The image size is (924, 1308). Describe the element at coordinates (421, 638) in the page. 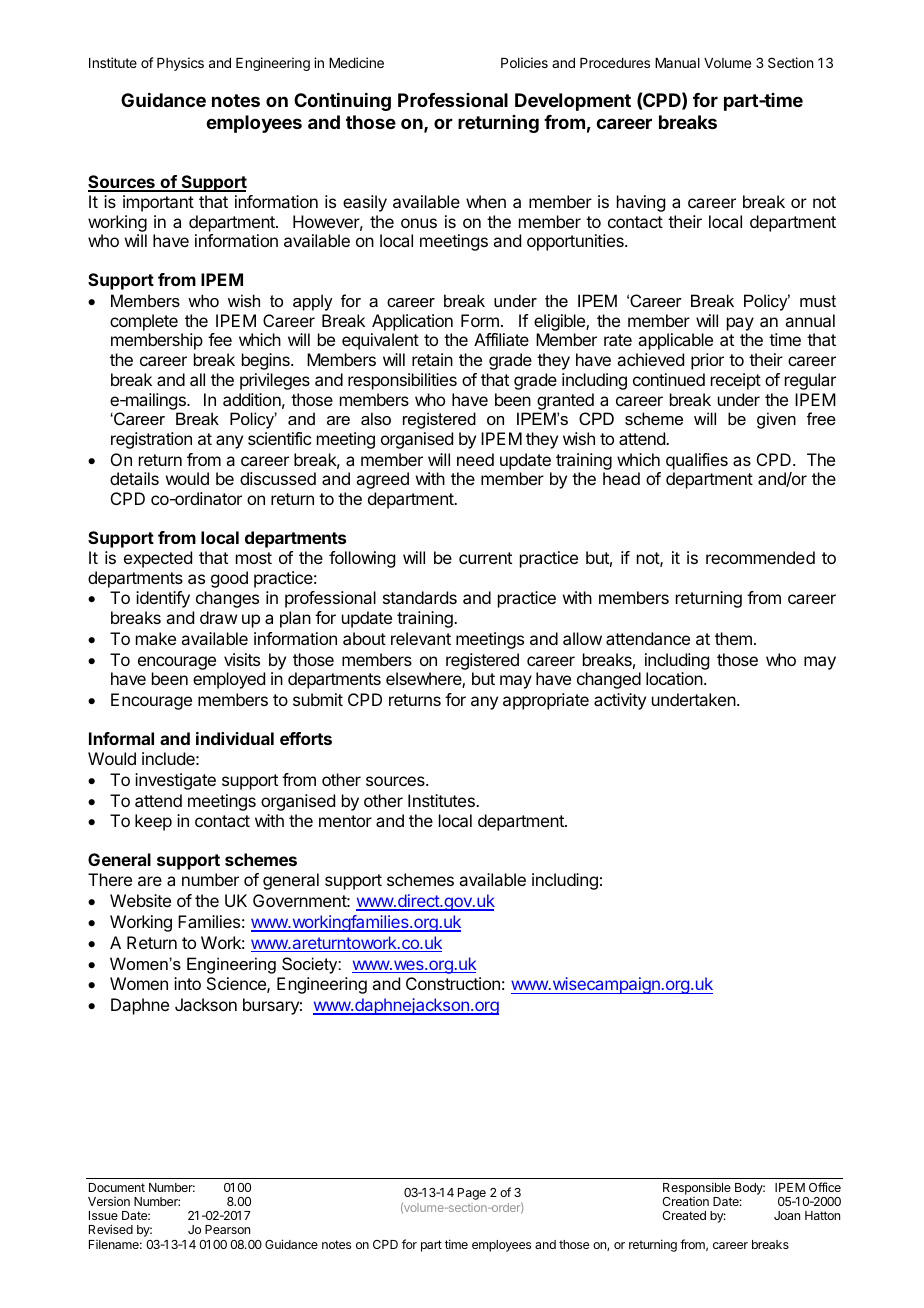

I see `relevant` at that location.
